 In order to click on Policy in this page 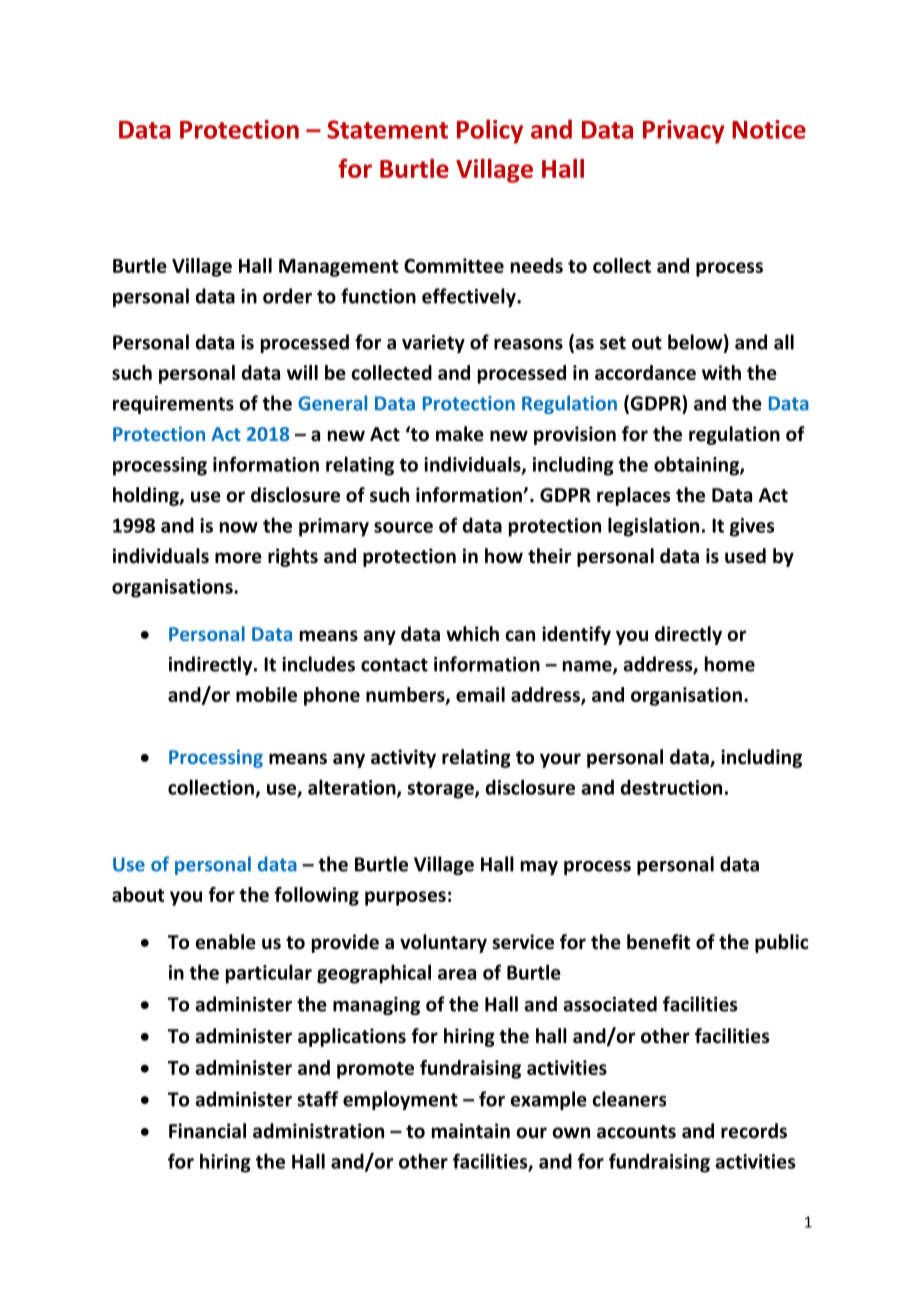, I will do `click(490, 131)`.
